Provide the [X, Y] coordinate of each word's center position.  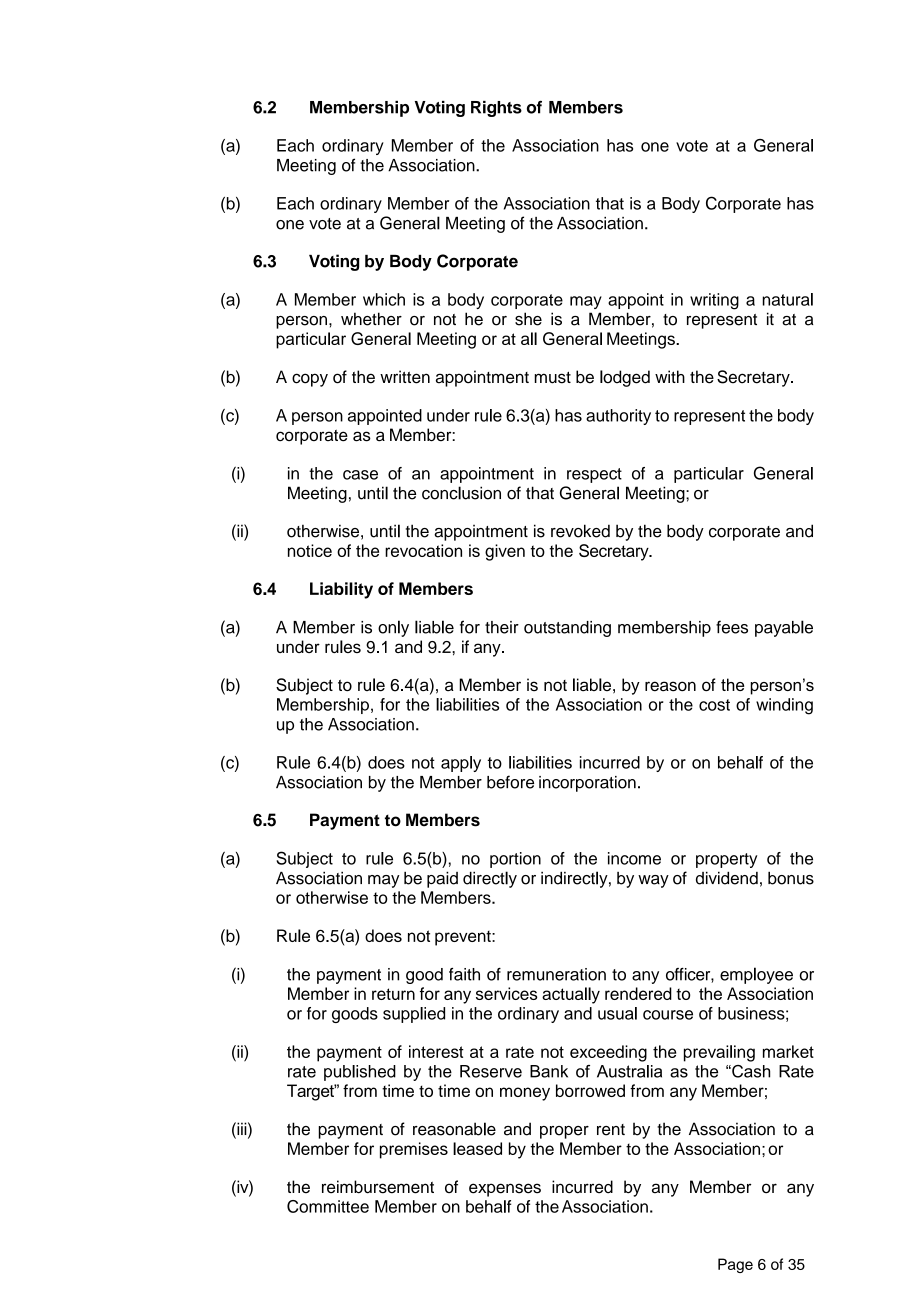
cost [714, 705]
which [384, 299]
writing [714, 301]
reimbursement [378, 1187]
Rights [496, 109]
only [393, 628]
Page [735, 1265]
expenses [505, 1190]
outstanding [567, 629]
